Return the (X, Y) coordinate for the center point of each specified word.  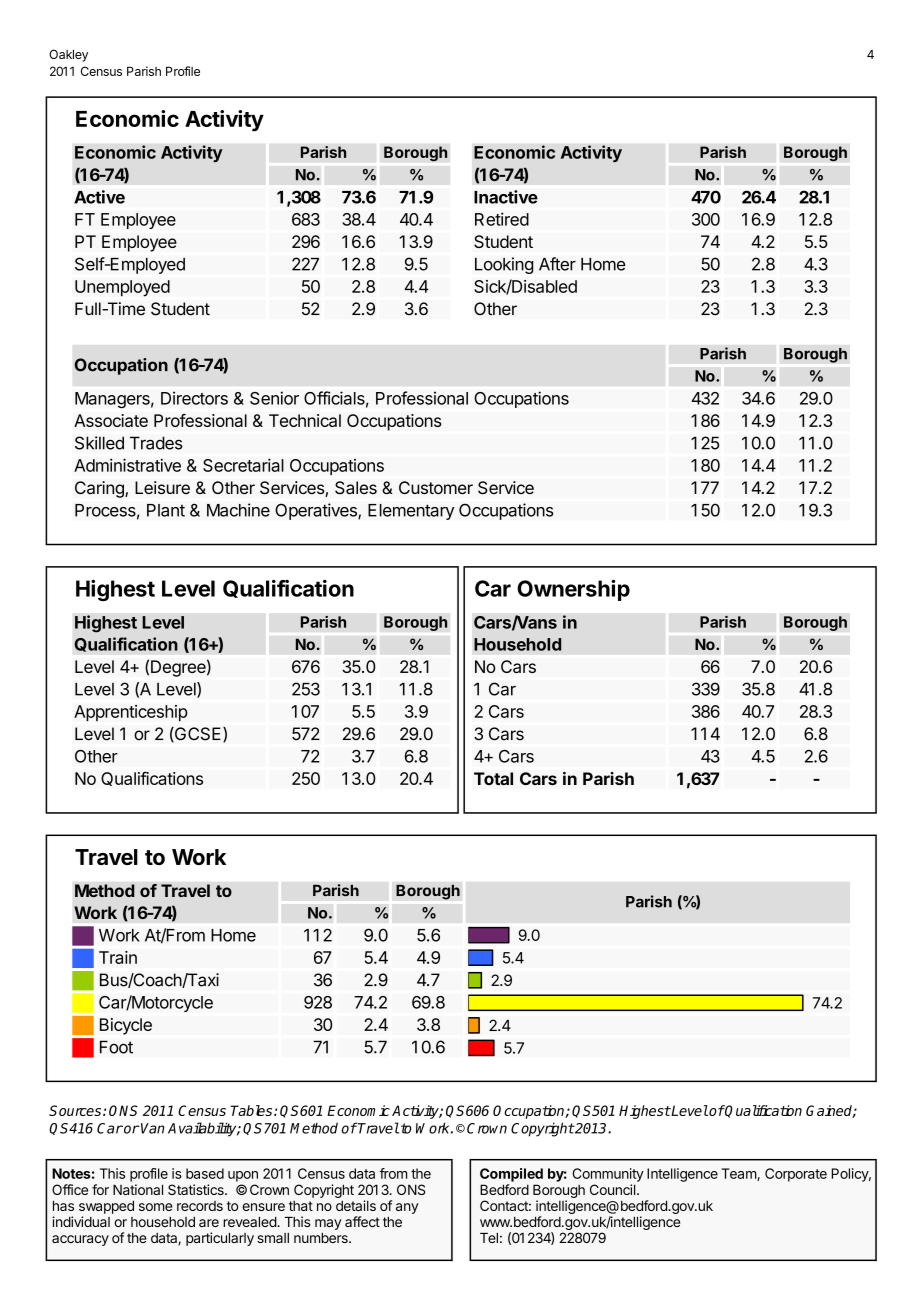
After (557, 264)
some (155, 1207)
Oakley (68, 55)
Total (493, 778)
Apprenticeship (131, 713)
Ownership (573, 590)
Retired (502, 219)
